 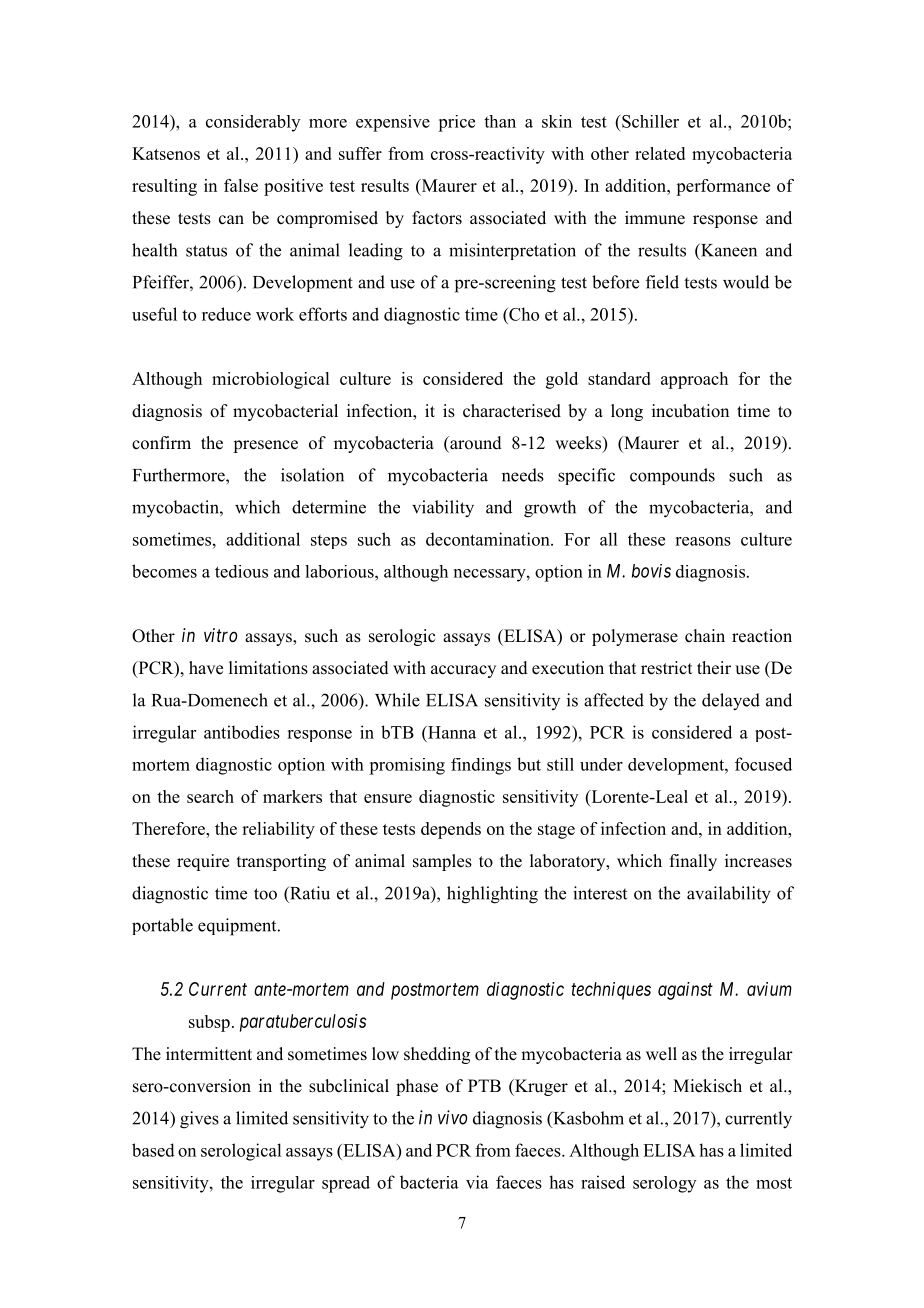 I want to click on false, so click(x=241, y=185).
